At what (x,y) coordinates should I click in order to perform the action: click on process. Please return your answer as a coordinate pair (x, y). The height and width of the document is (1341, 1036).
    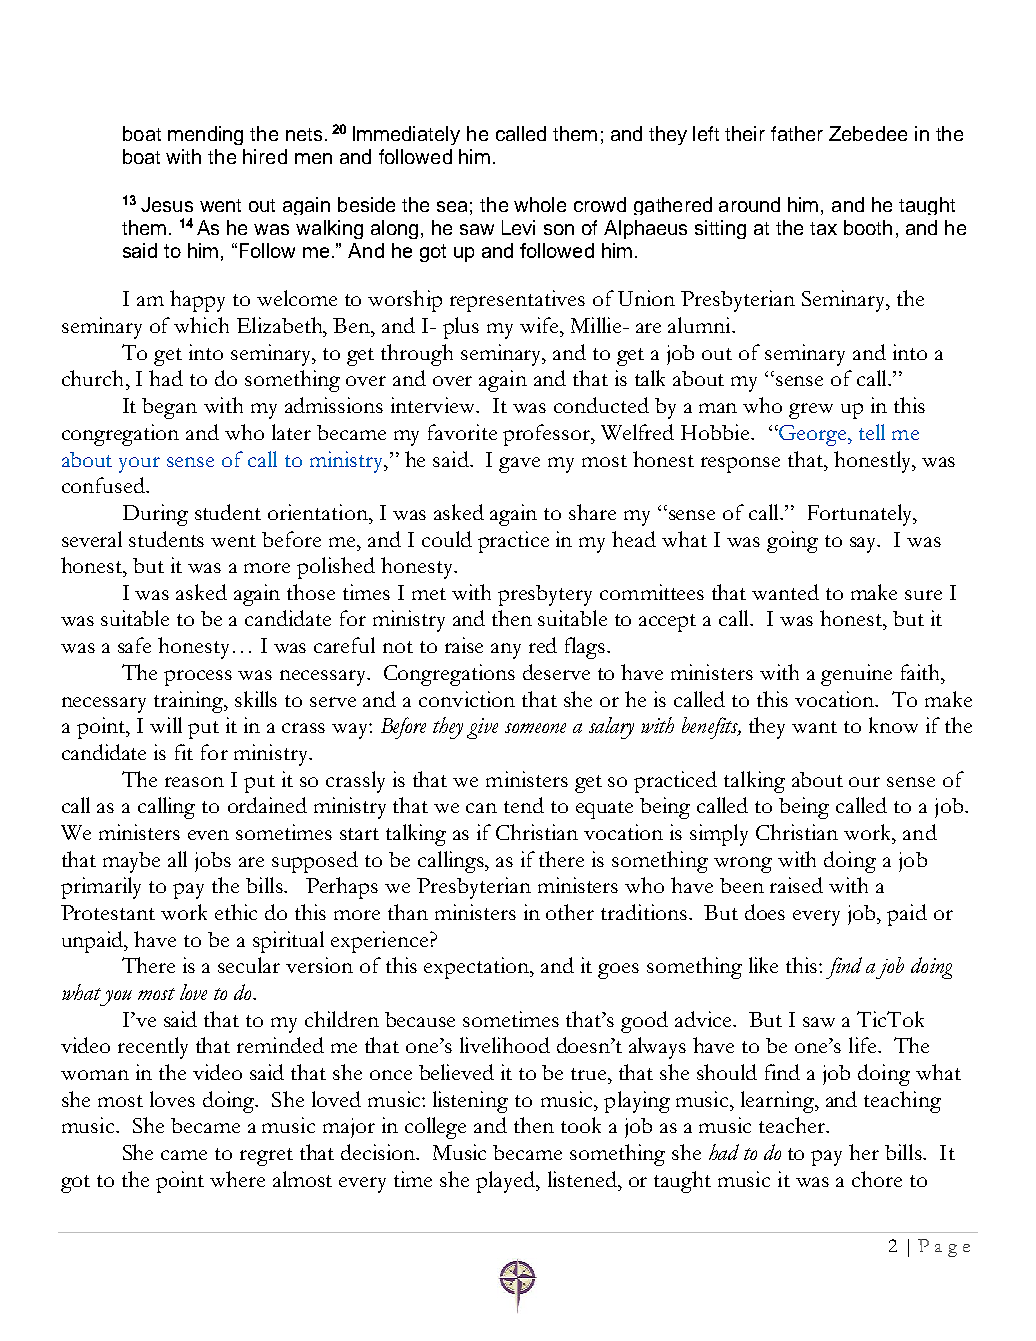
    Looking at the image, I should click on (198, 678).
